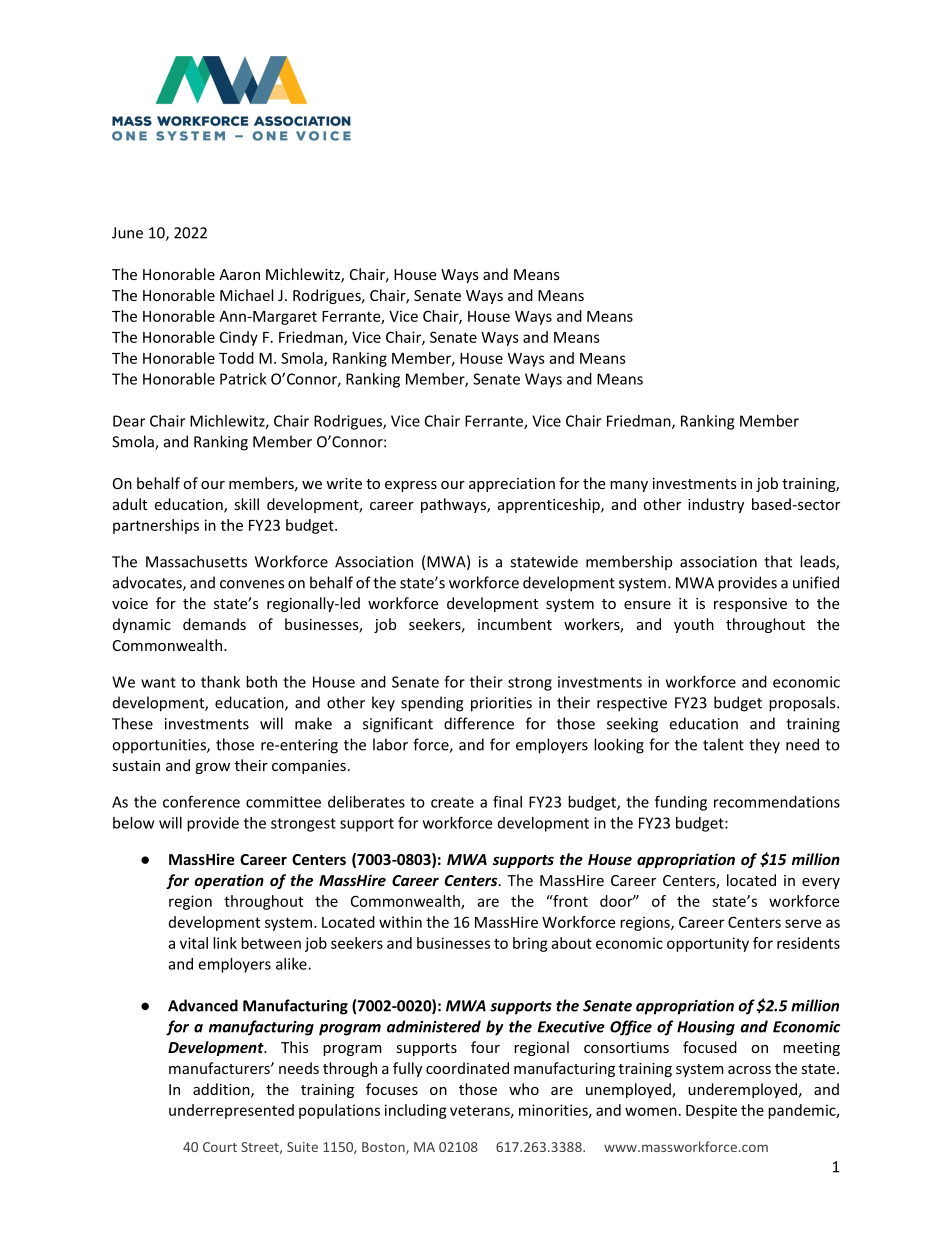 This image has width=952, height=1233. Describe the element at coordinates (778, 561) in the image. I see `that` at that location.
